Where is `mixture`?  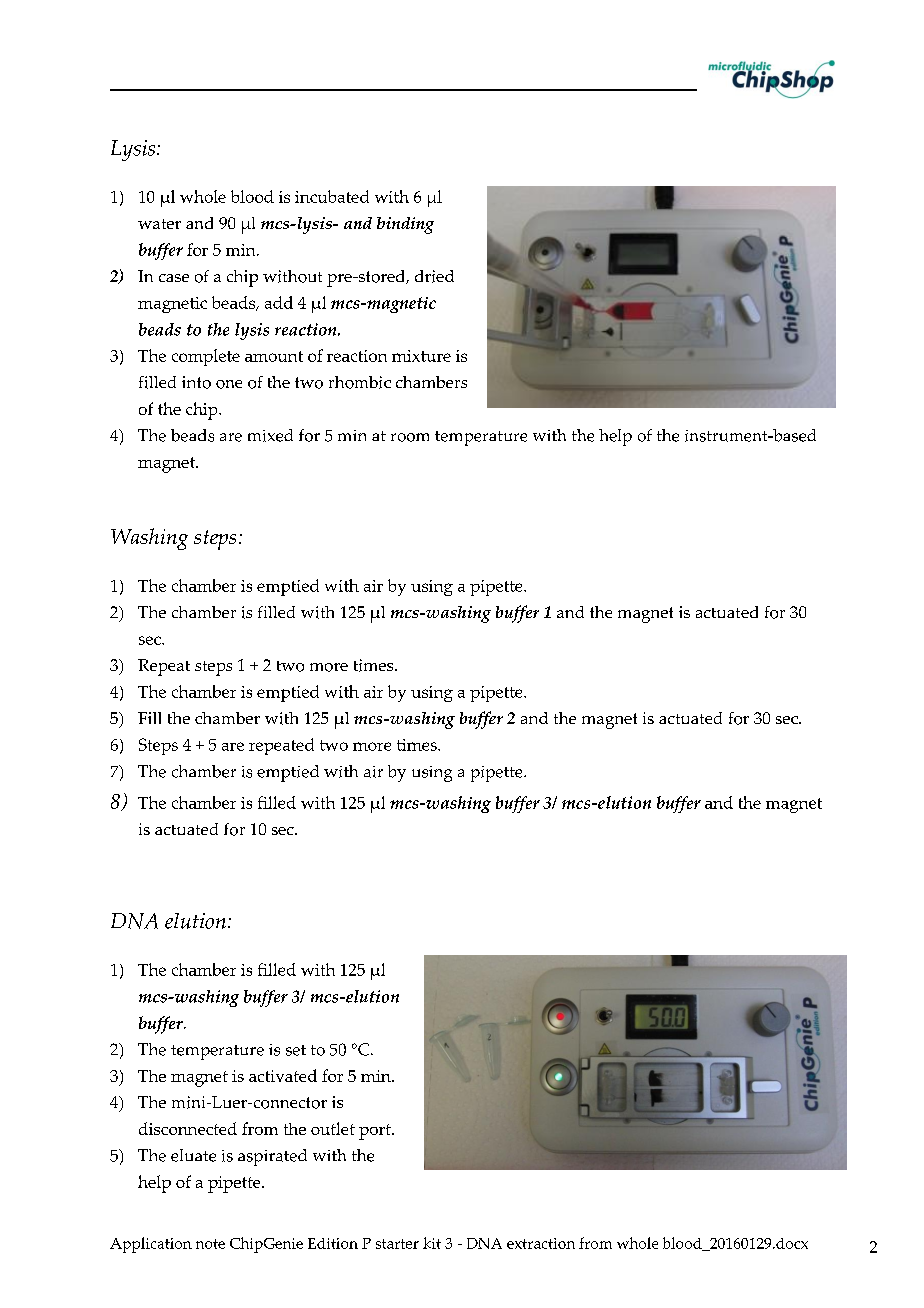 mixture is located at coordinates (421, 356).
